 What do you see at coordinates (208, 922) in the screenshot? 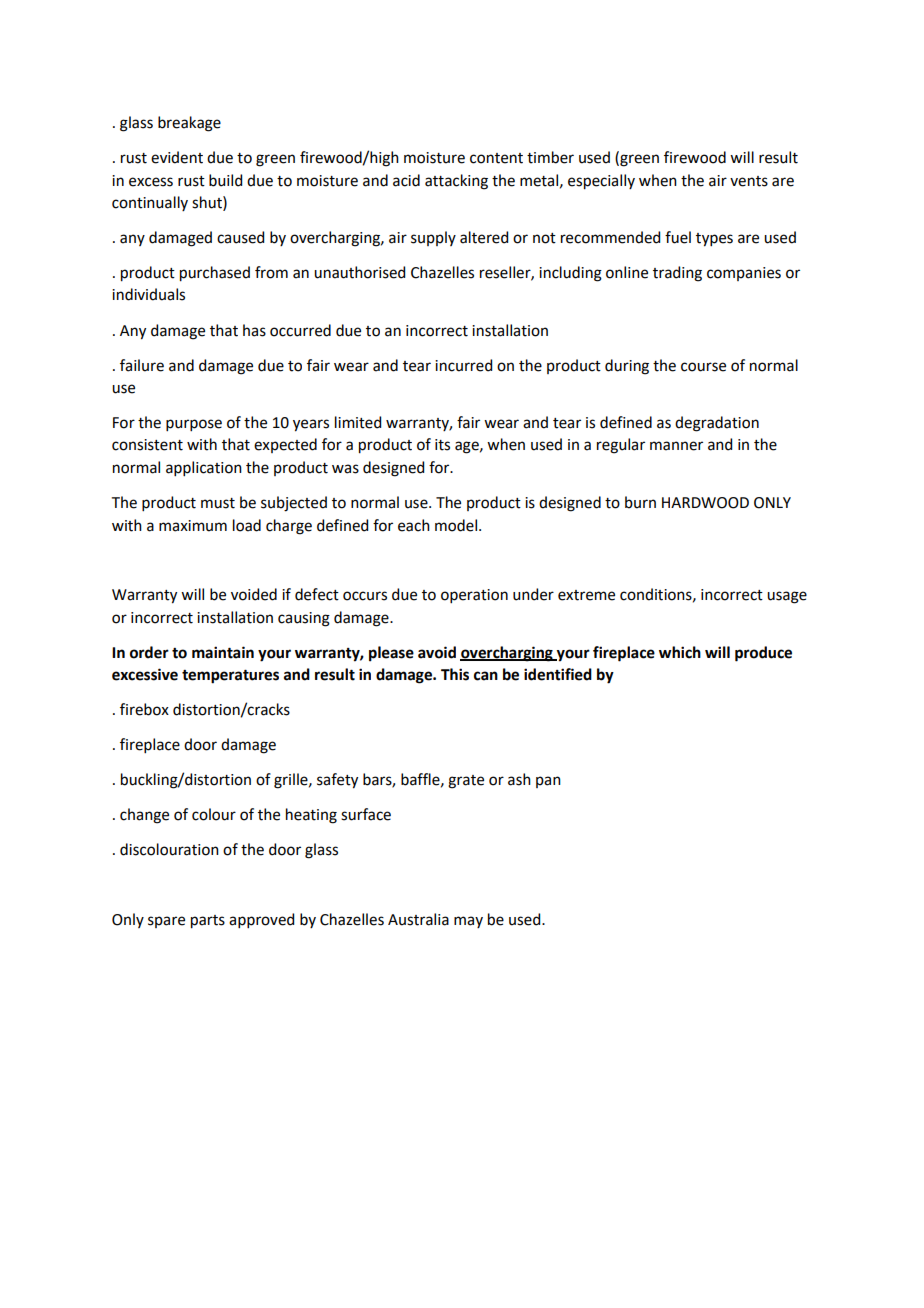
I see `parts` at bounding box center [208, 922].
